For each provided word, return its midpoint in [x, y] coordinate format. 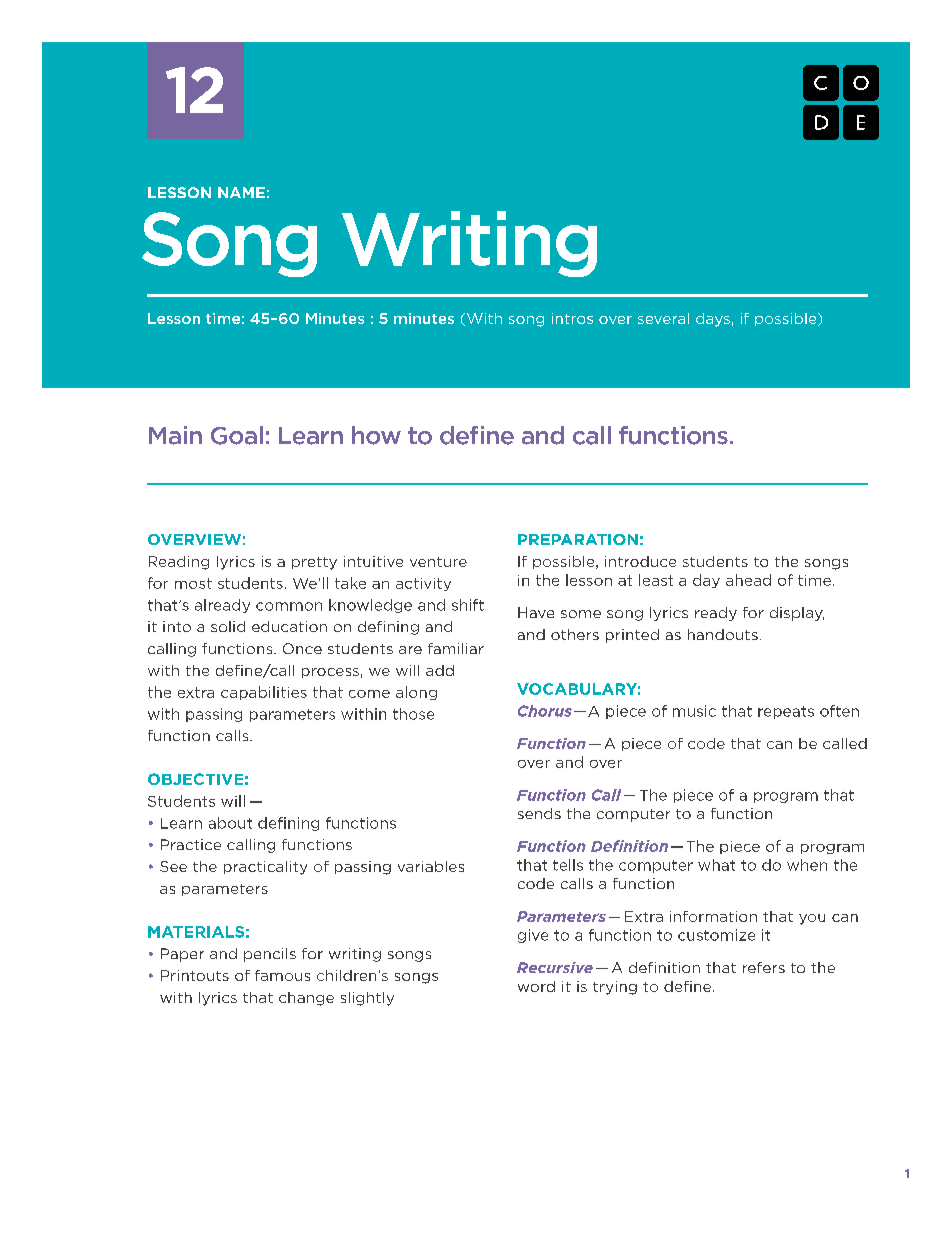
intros [572, 318]
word [536, 986]
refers [764, 967]
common [289, 606]
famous [282, 975]
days [713, 320]
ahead [748, 580]
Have [536, 612]
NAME [241, 192]
